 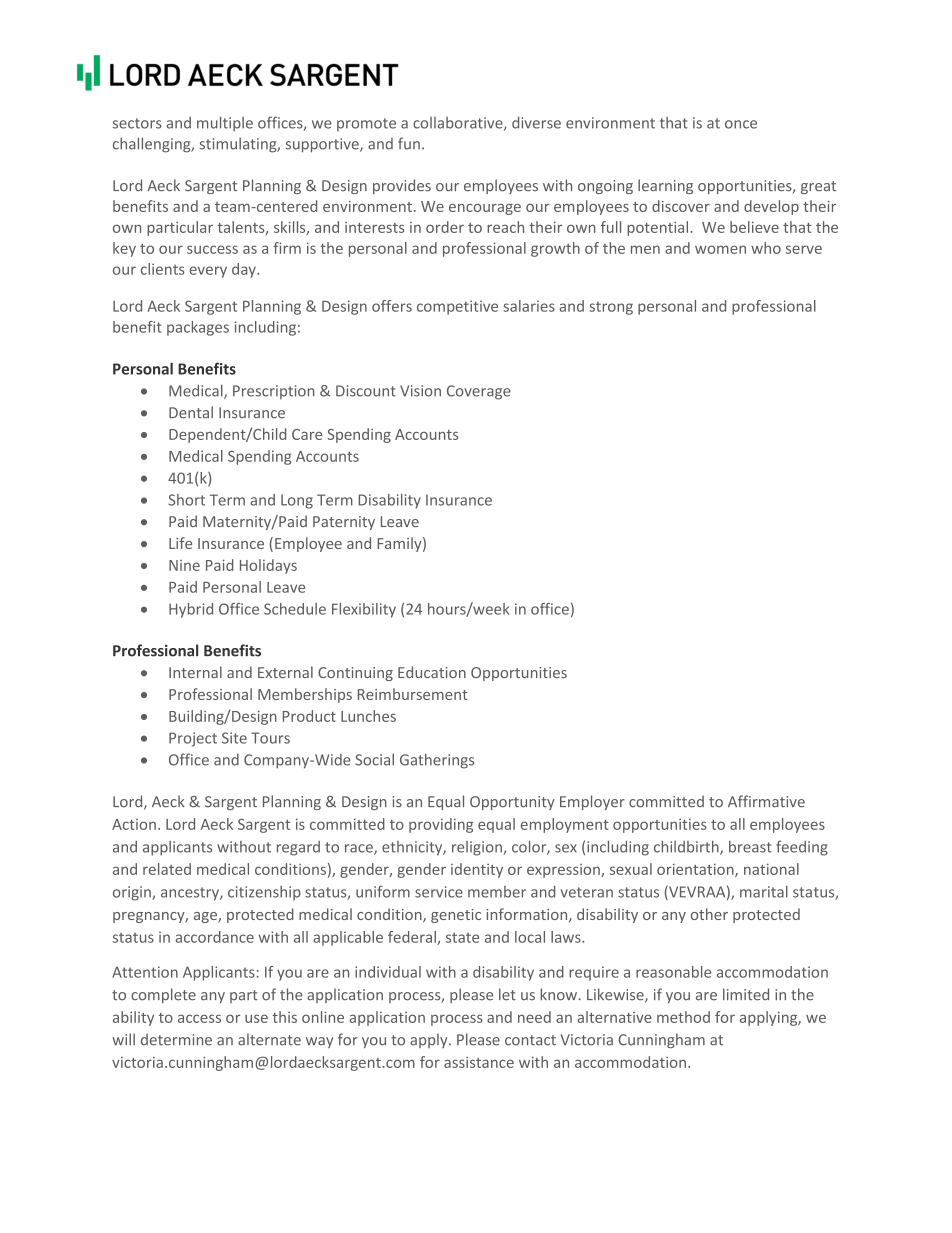 What do you see at coordinates (191, 610) in the image?
I see `Hybrid` at bounding box center [191, 610].
